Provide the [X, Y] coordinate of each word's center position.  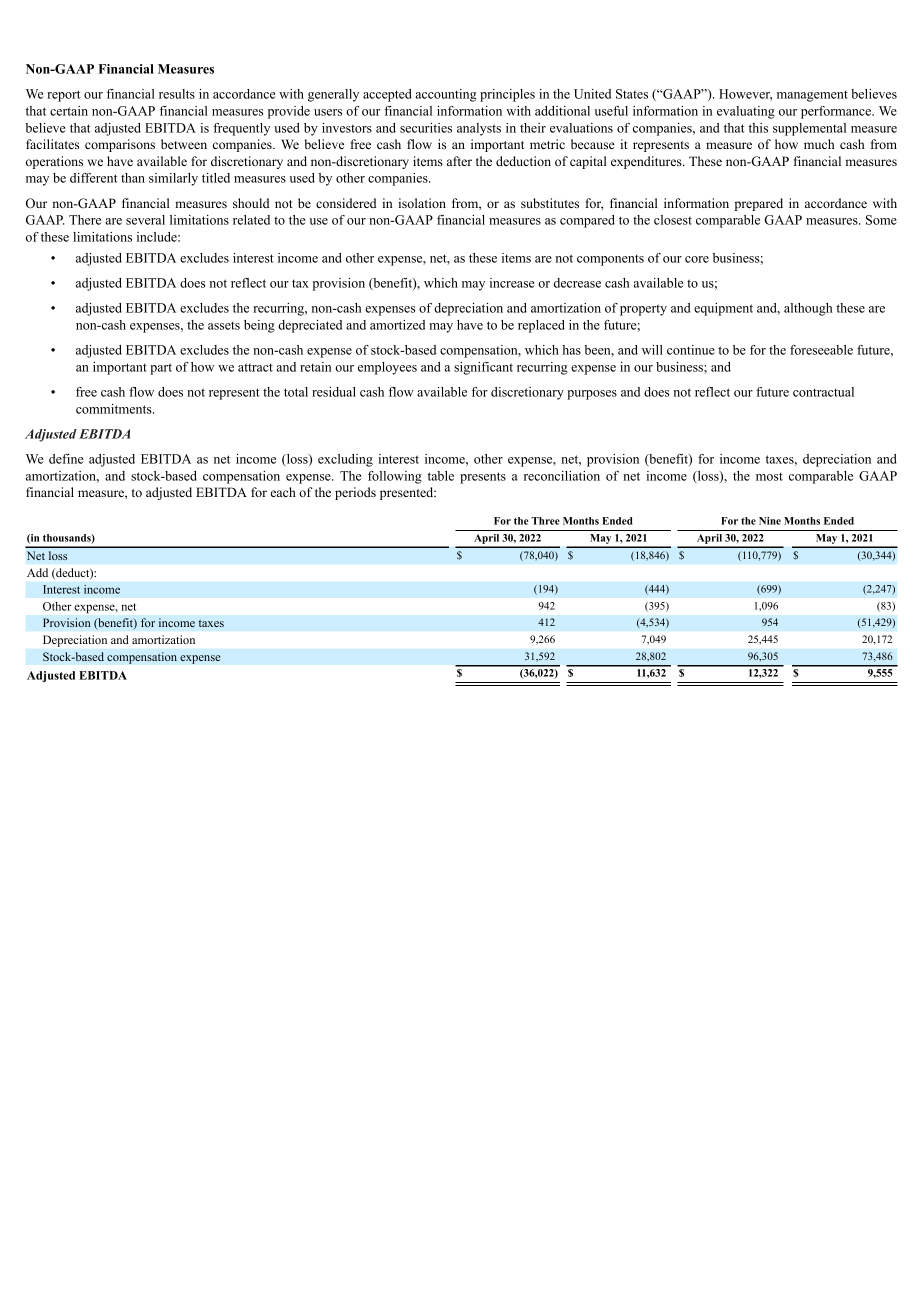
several [145, 220]
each [283, 492]
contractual [823, 392]
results [177, 94]
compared [587, 221]
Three [545, 521]
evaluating [746, 112]
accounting [446, 95]
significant [483, 368]
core [697, 259]
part [161, 369]
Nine [770, 521]
